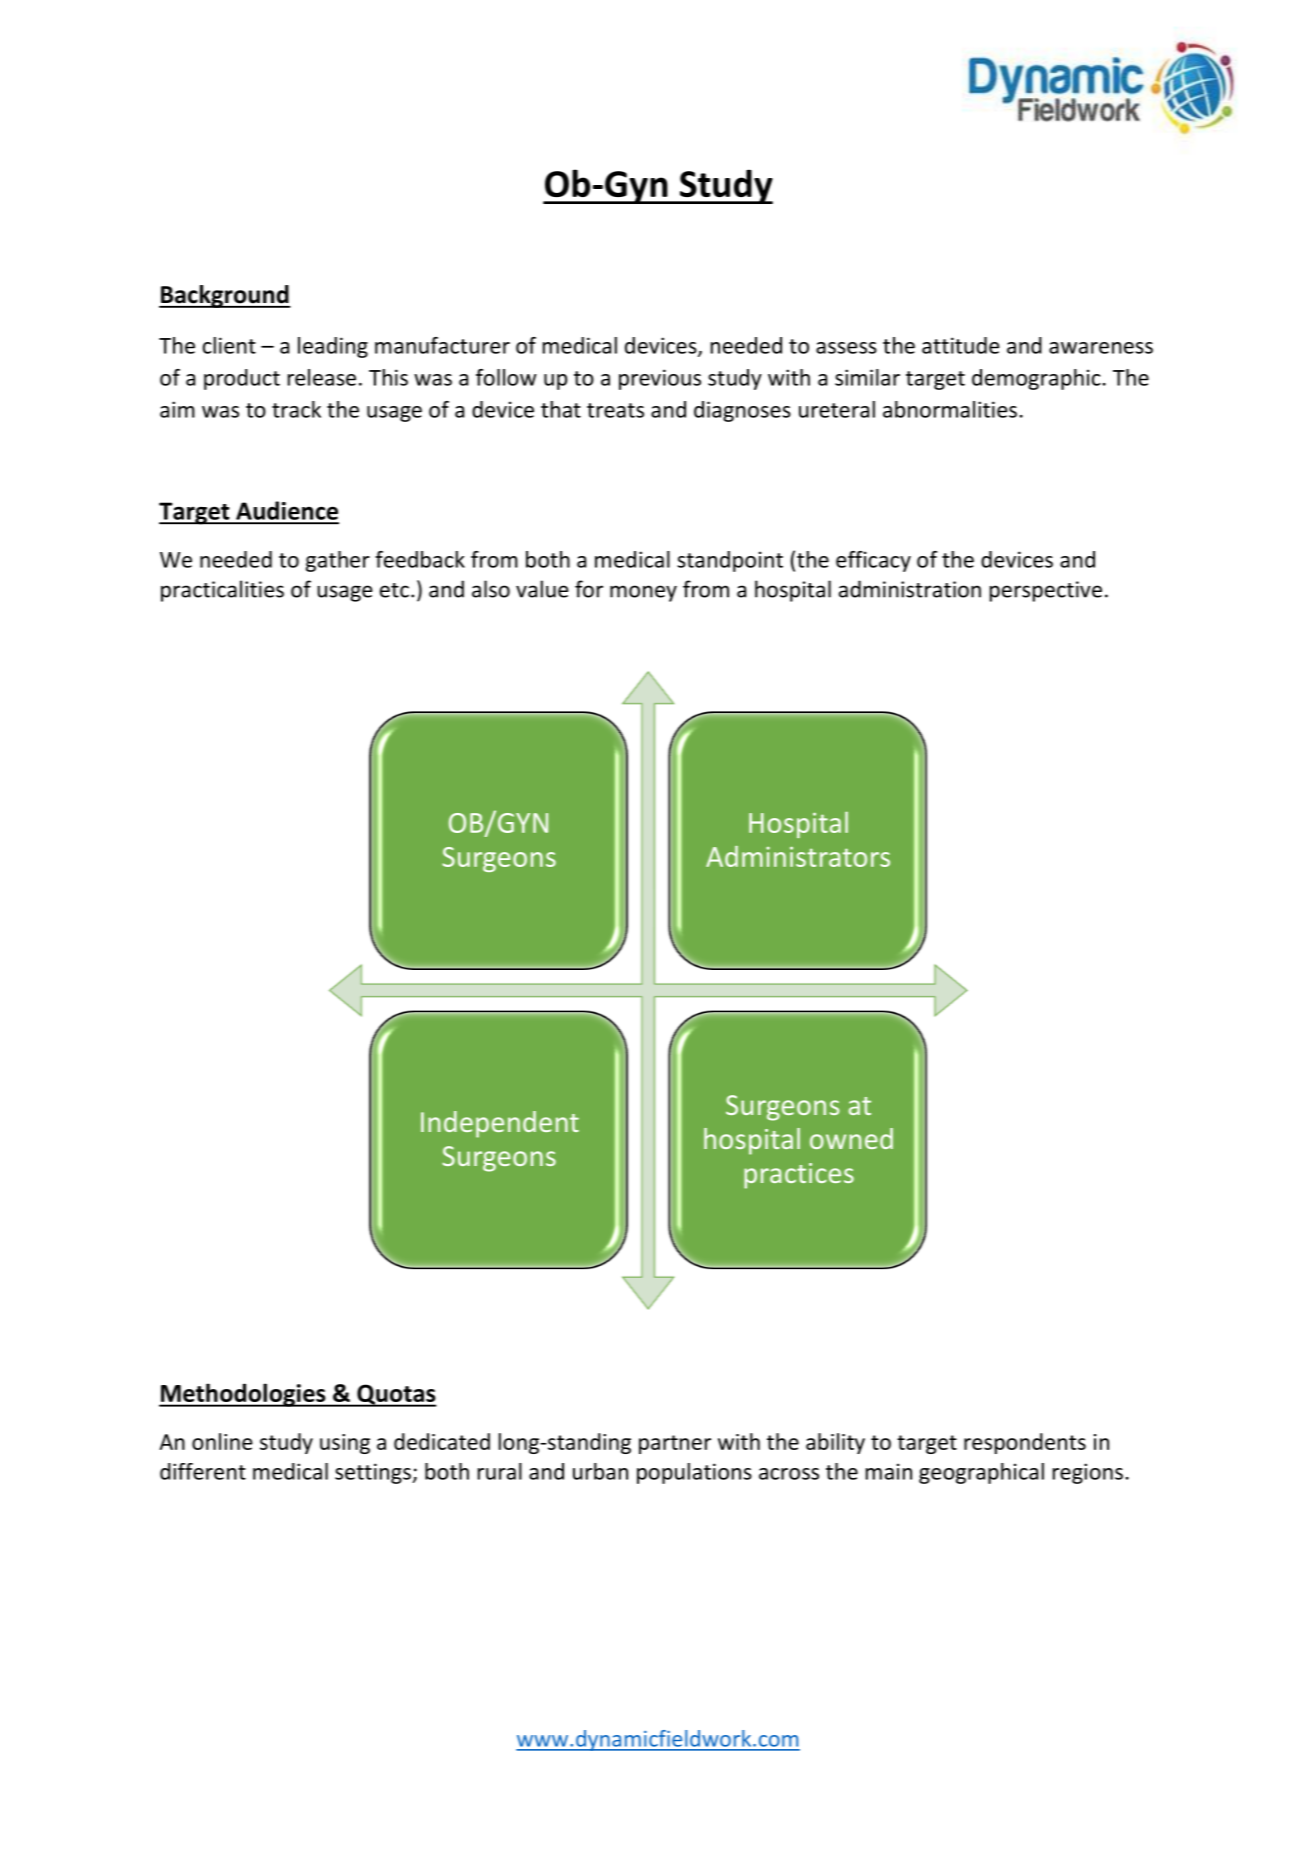 The image size is (1316, 1861). I want to click on previous, so click(660, 379).
